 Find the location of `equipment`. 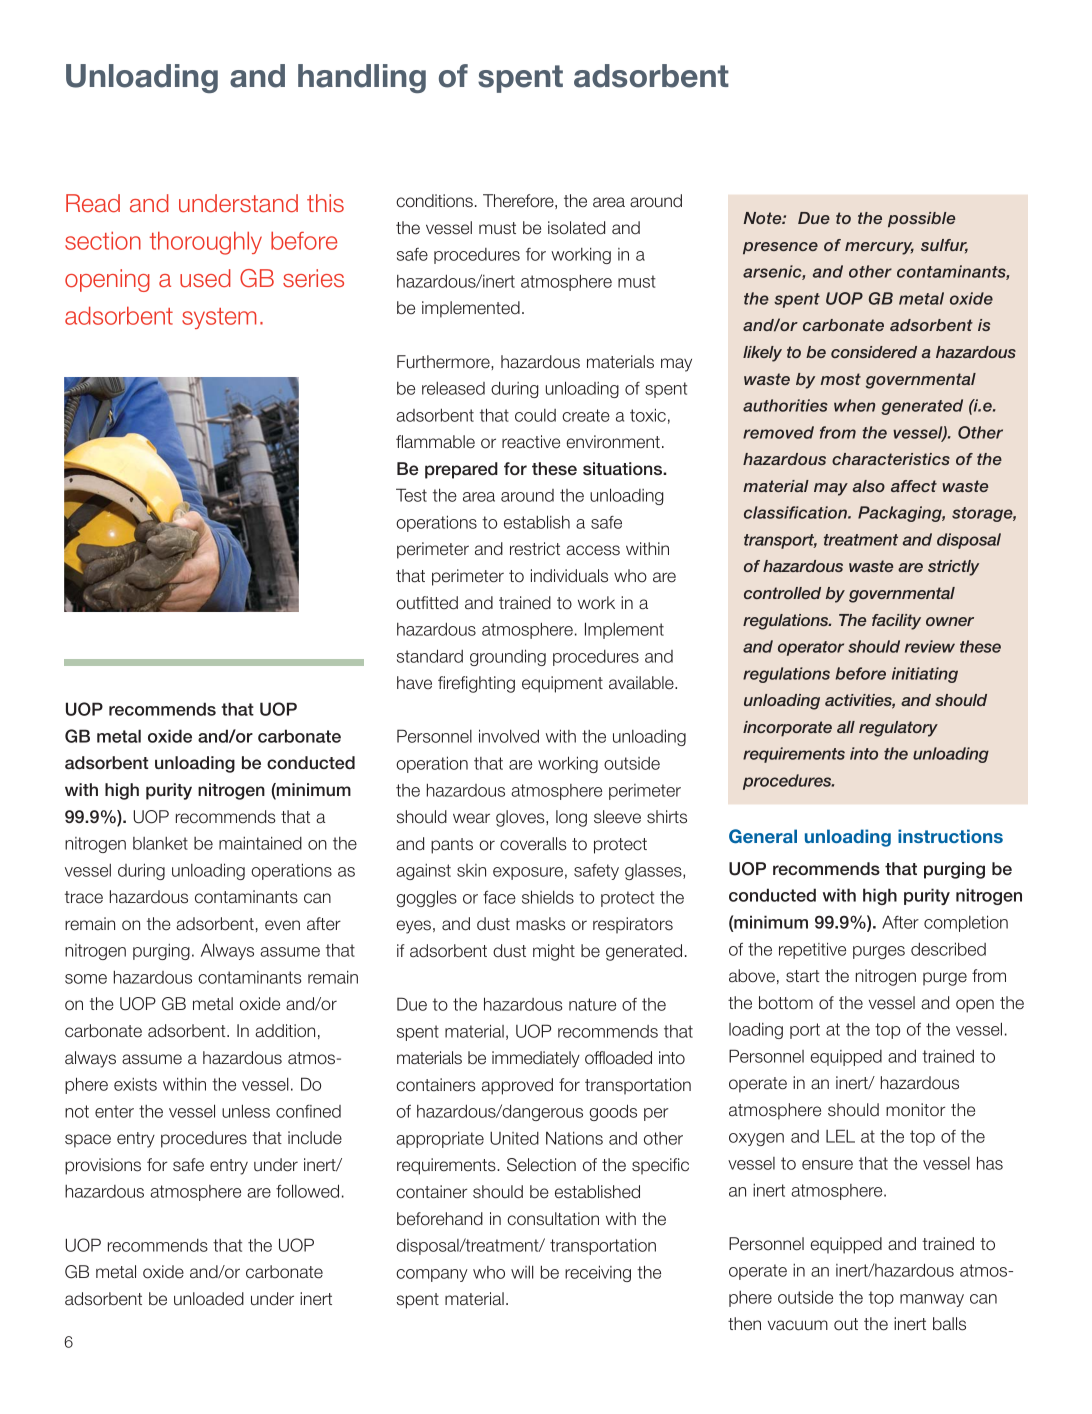

equipment is located at coordinates (562, 684).
